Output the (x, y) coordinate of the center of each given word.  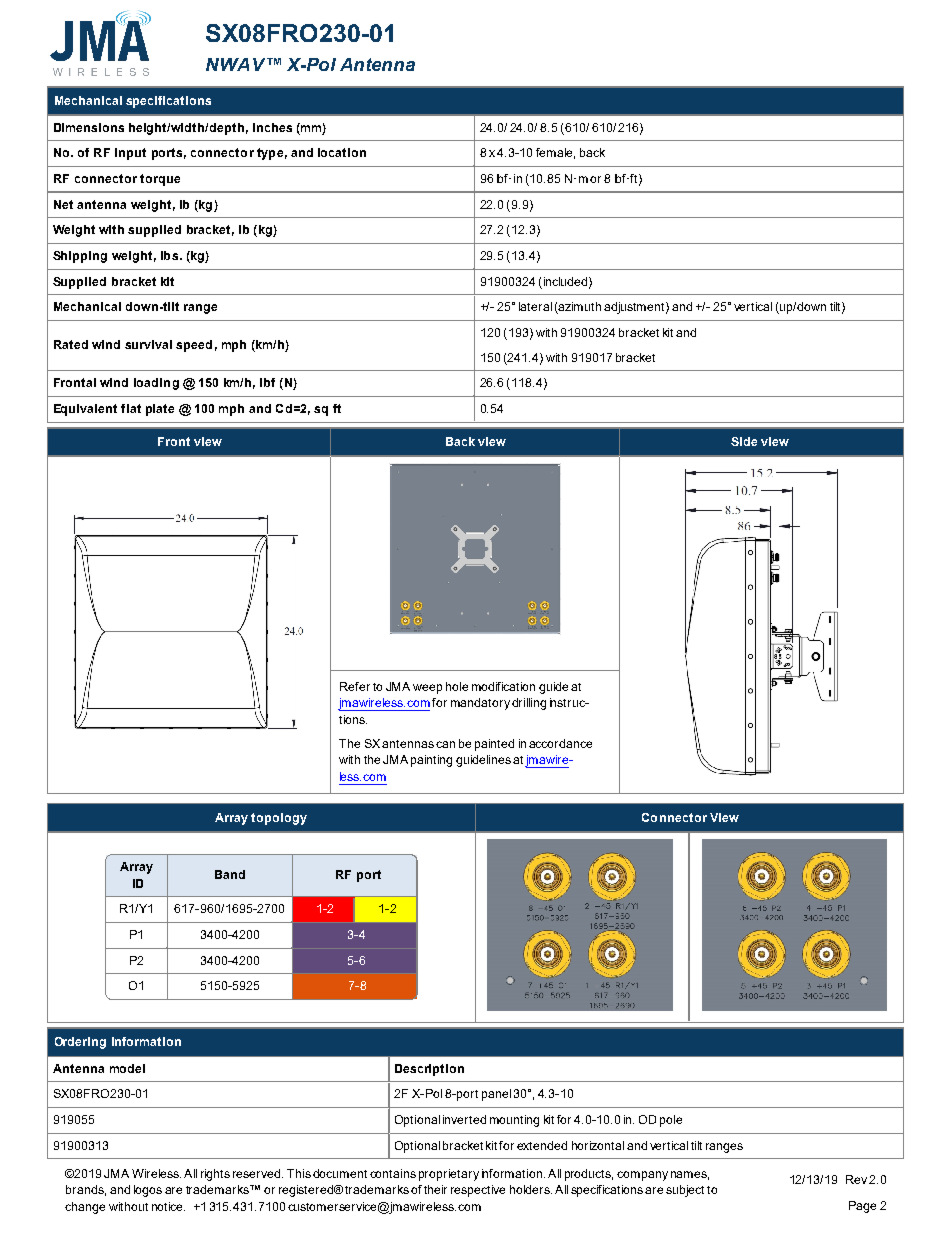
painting (431, 761)
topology (279, 819)
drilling (529, 704)
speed (194, 346)
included (567, 282)
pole (671, 1121)
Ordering (80, 1043)
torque (160, 180)
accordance (560, 743)
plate (160, 410)
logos (148, 1191)
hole (457, 686)
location (342, 152)
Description (429, 1070)
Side (744, 441)
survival (148, 344)
